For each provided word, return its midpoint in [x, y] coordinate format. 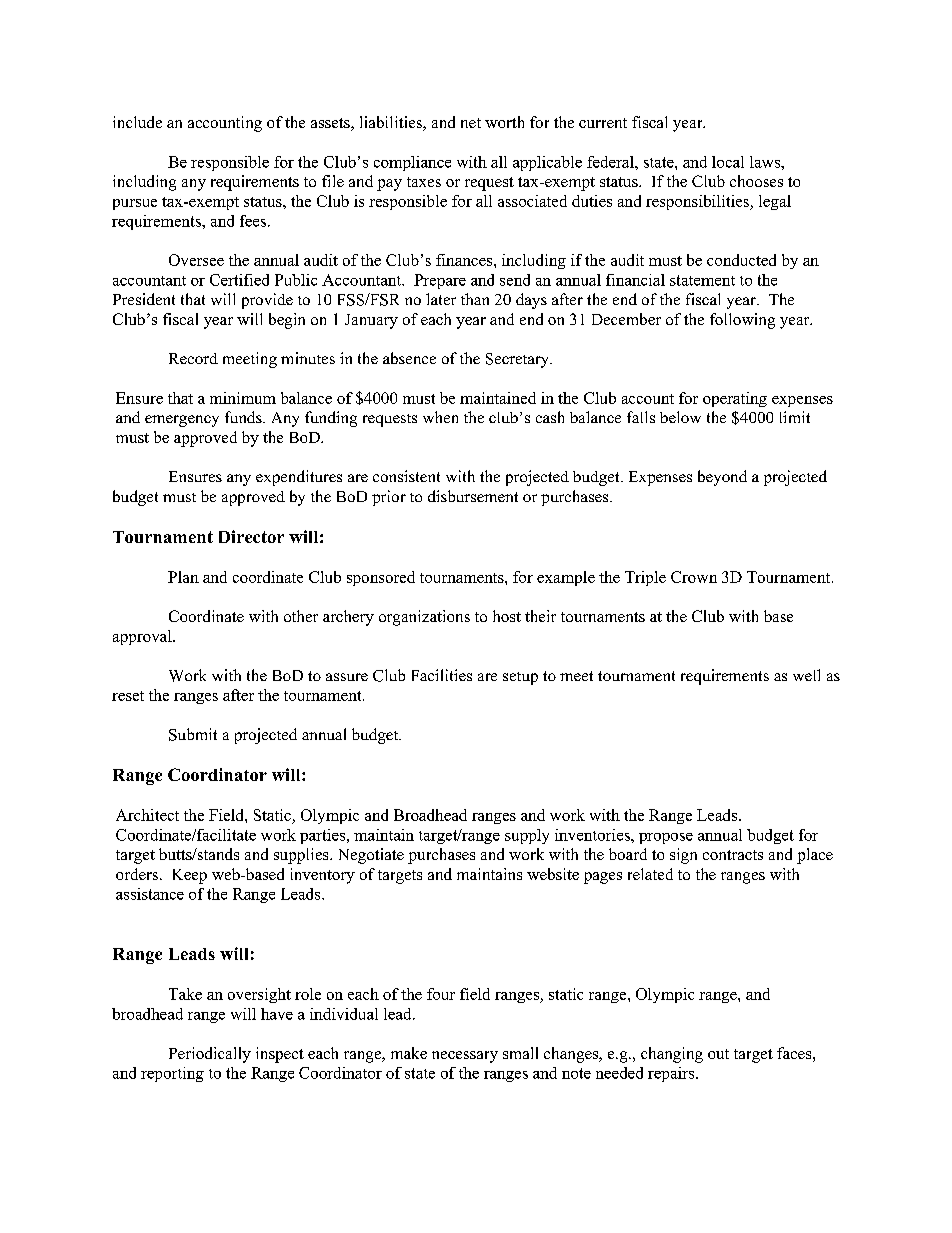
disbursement [473, 496]
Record [193, 358]
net [471, 123]
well [806, 675]
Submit [193, 734]
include [137, 122]
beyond [722, 478]
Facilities [442, 675]
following [742, 321]
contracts [733, 855]
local [728, 162]
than [475, 299]
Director [251, 536]
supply [527, 836]
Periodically [210, 1055]
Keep [190, 876]
